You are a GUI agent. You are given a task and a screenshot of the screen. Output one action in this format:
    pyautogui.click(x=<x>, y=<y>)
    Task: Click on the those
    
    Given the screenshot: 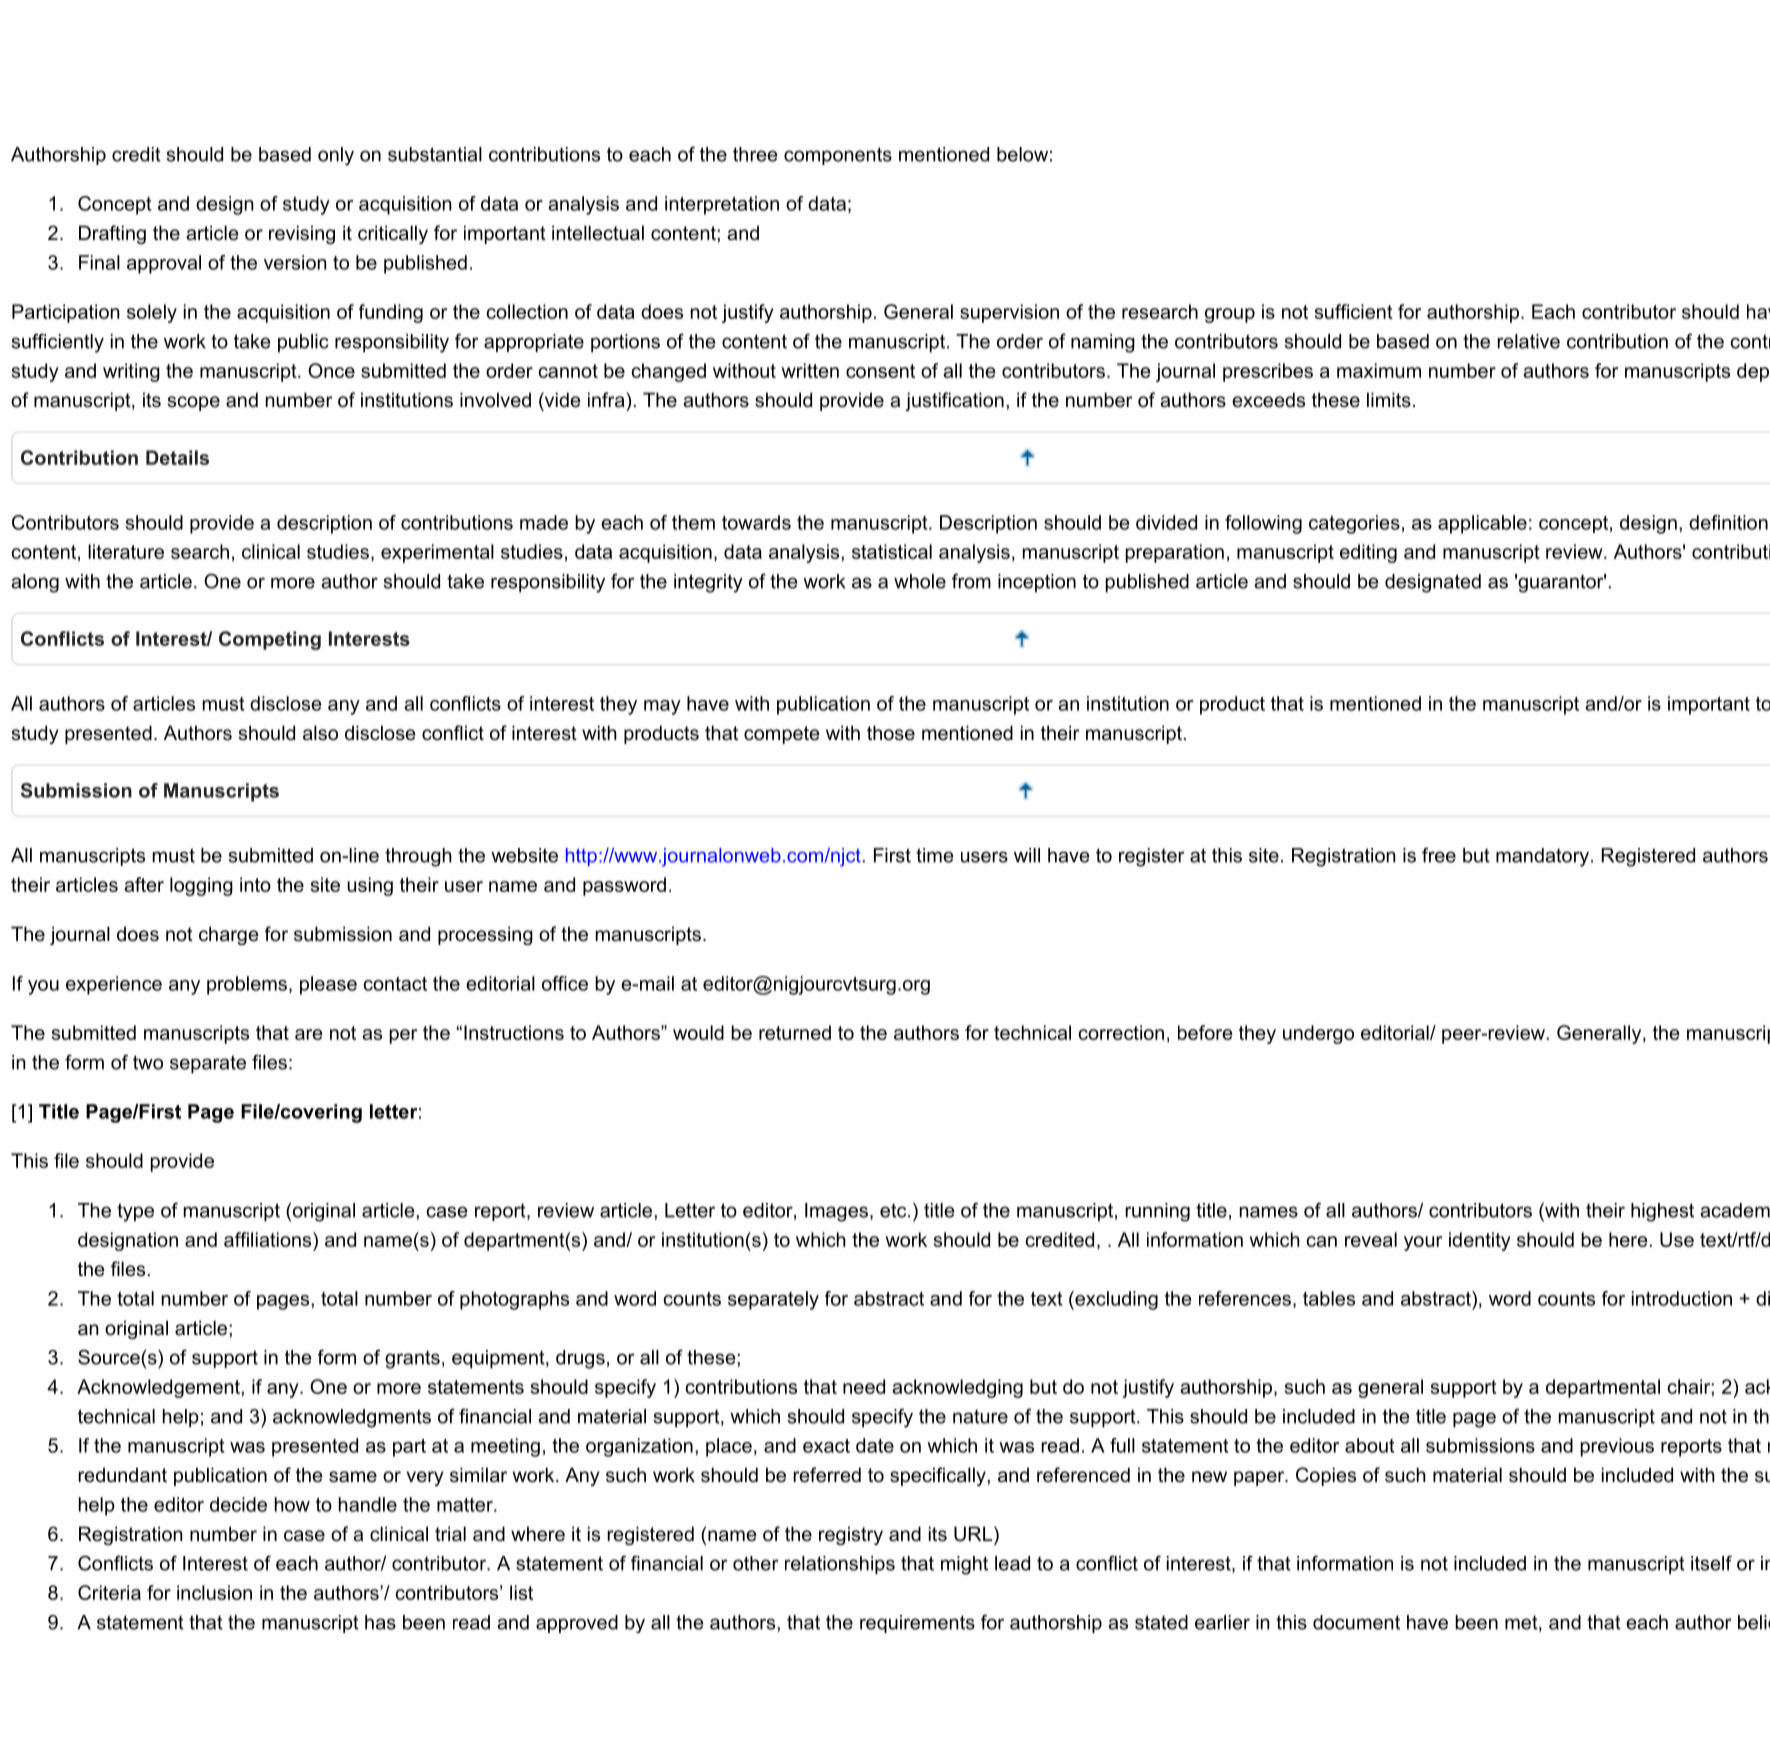 What is the action you would take?
    pyautogui.click(x=891, y=733)
